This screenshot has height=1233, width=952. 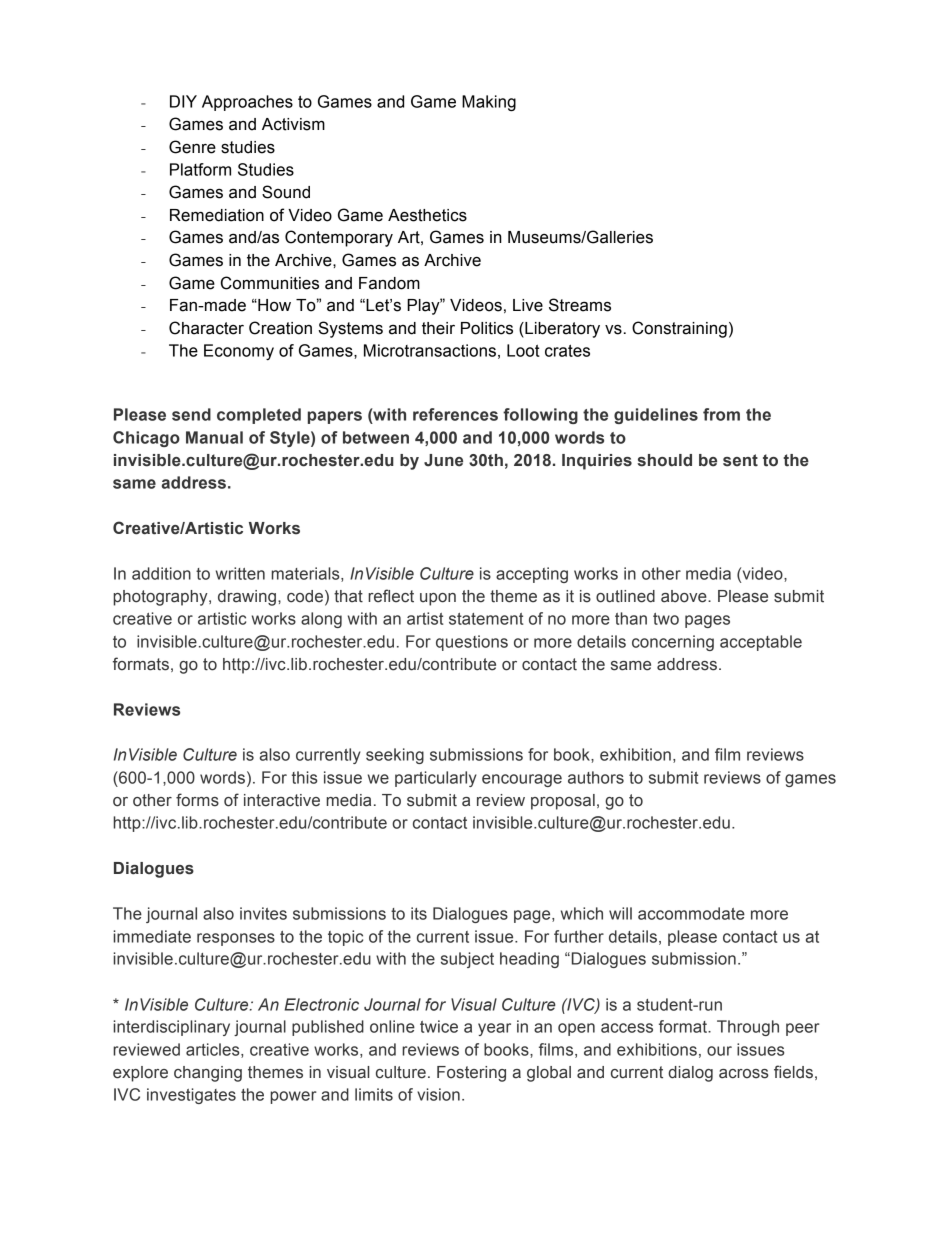 What do you see at coordinates (679, 329) in the screenshot?
I see `Constraining` at bounding box center [679, 329].
